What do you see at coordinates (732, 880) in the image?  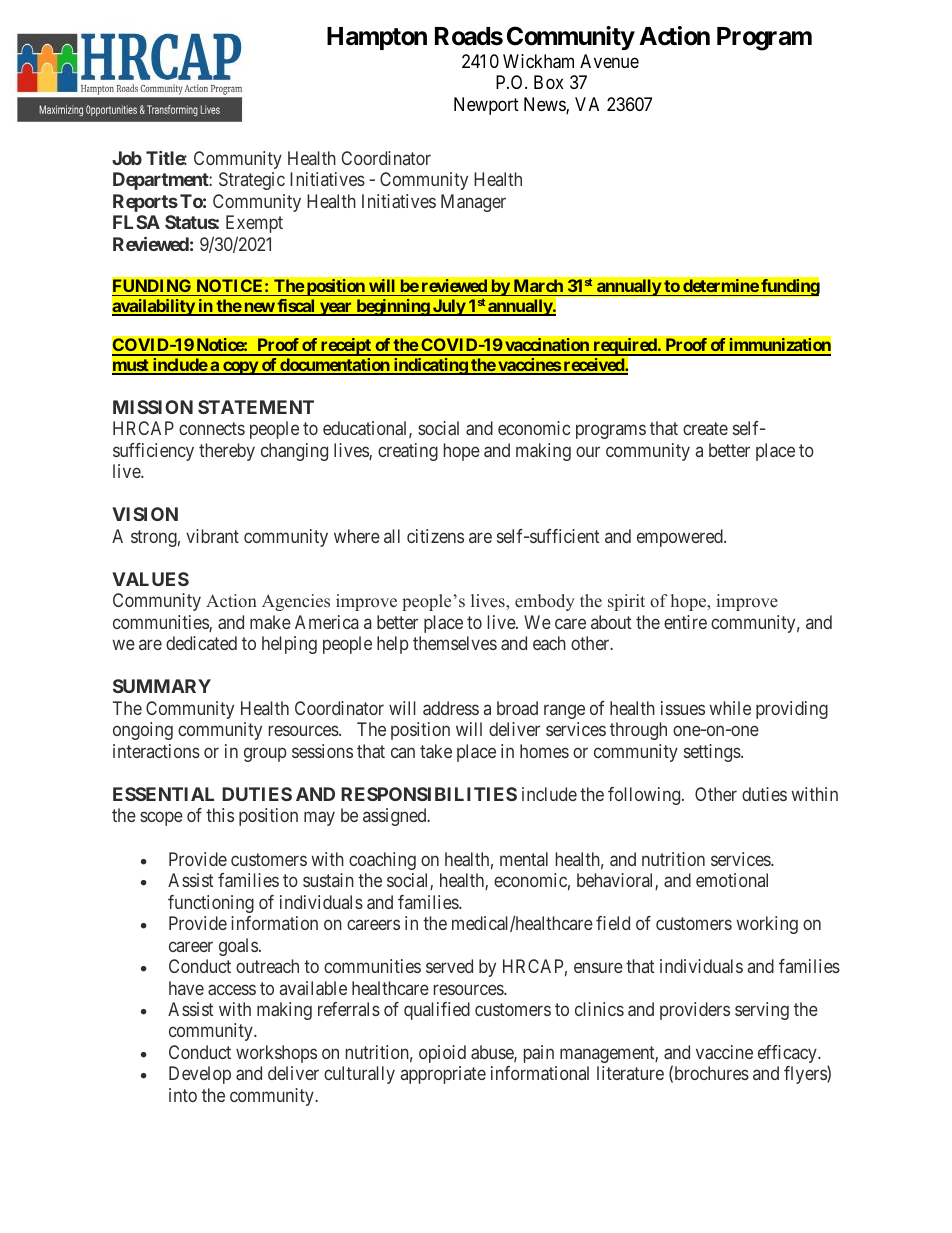 I see `emotional` at bounding box center [732, 880].
